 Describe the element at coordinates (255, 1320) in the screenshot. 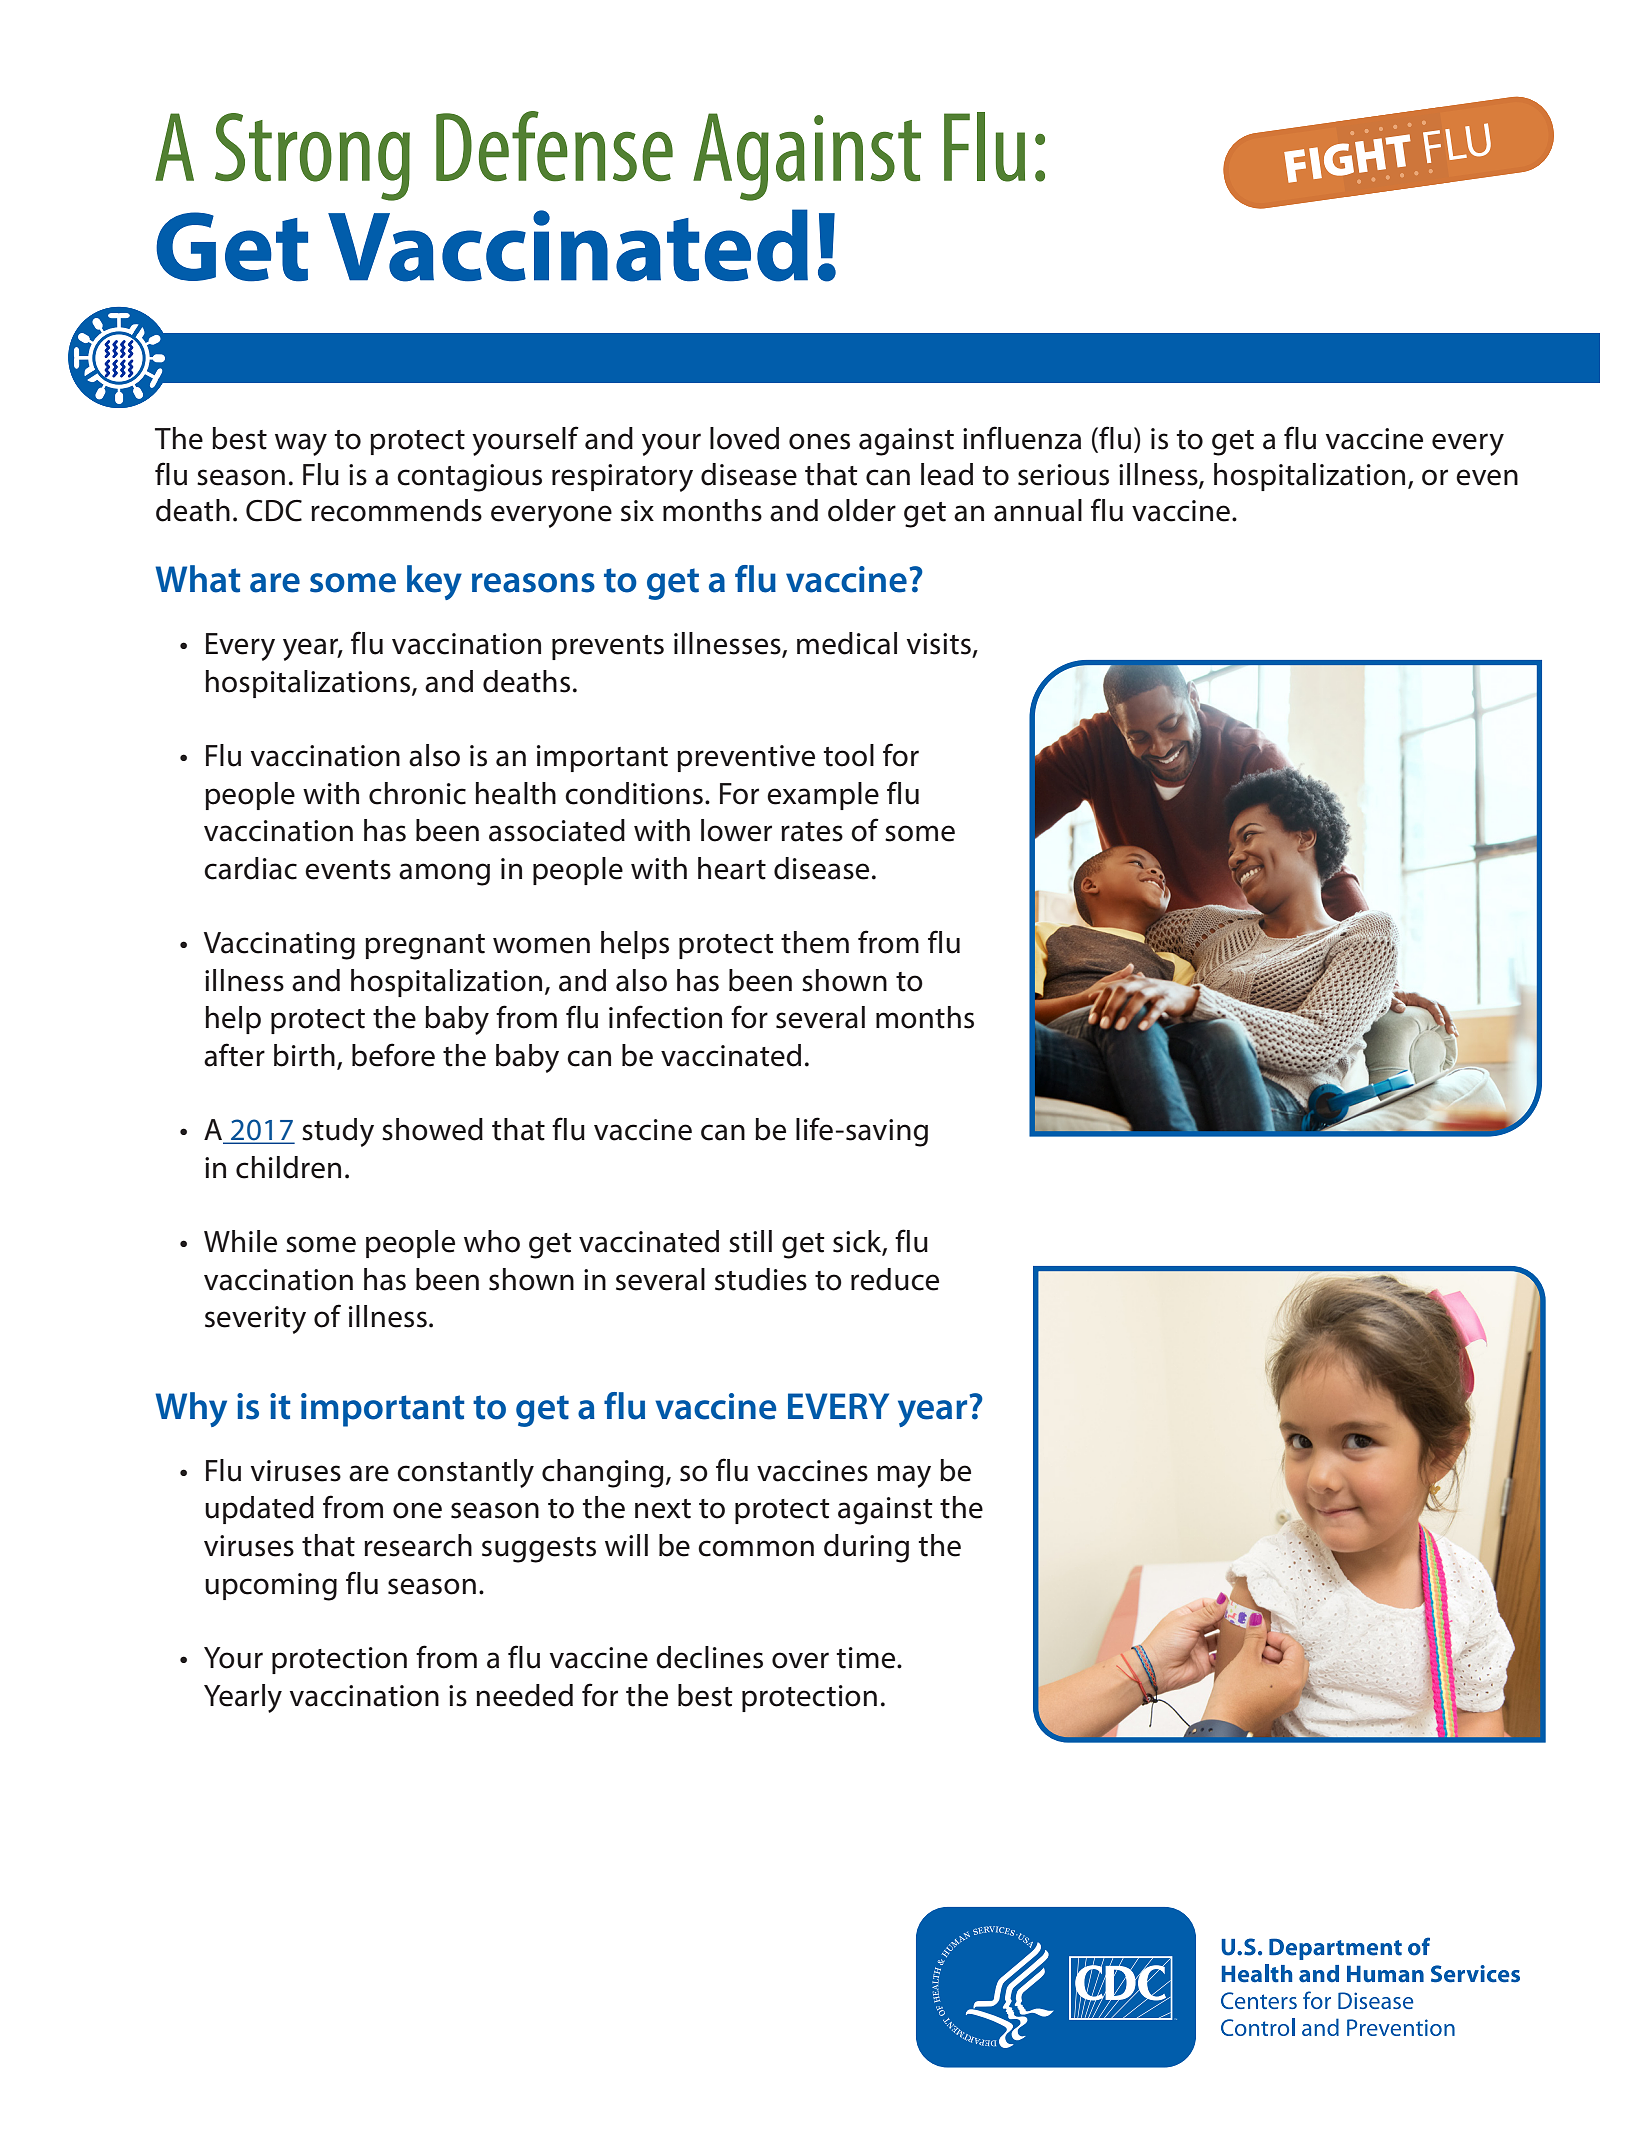

I see `severity` at that location.
